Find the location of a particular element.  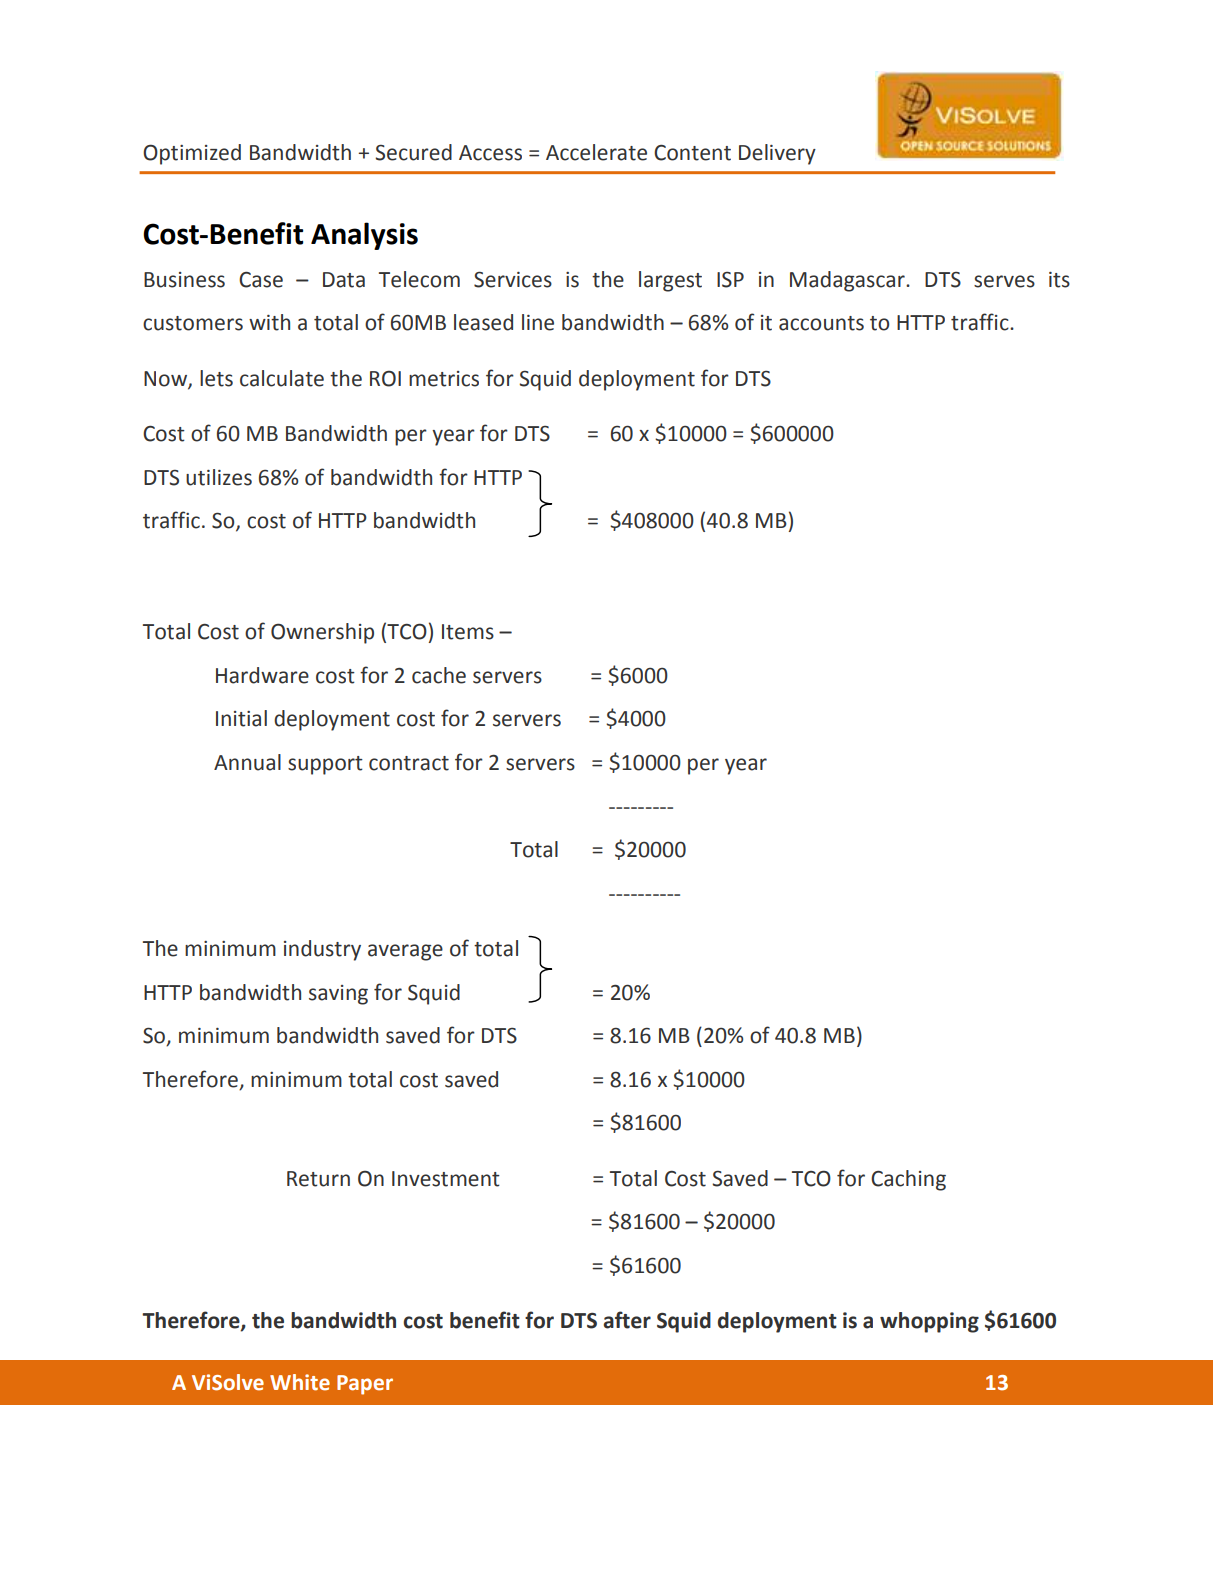

metrics is located at coordinates (444, 379).
